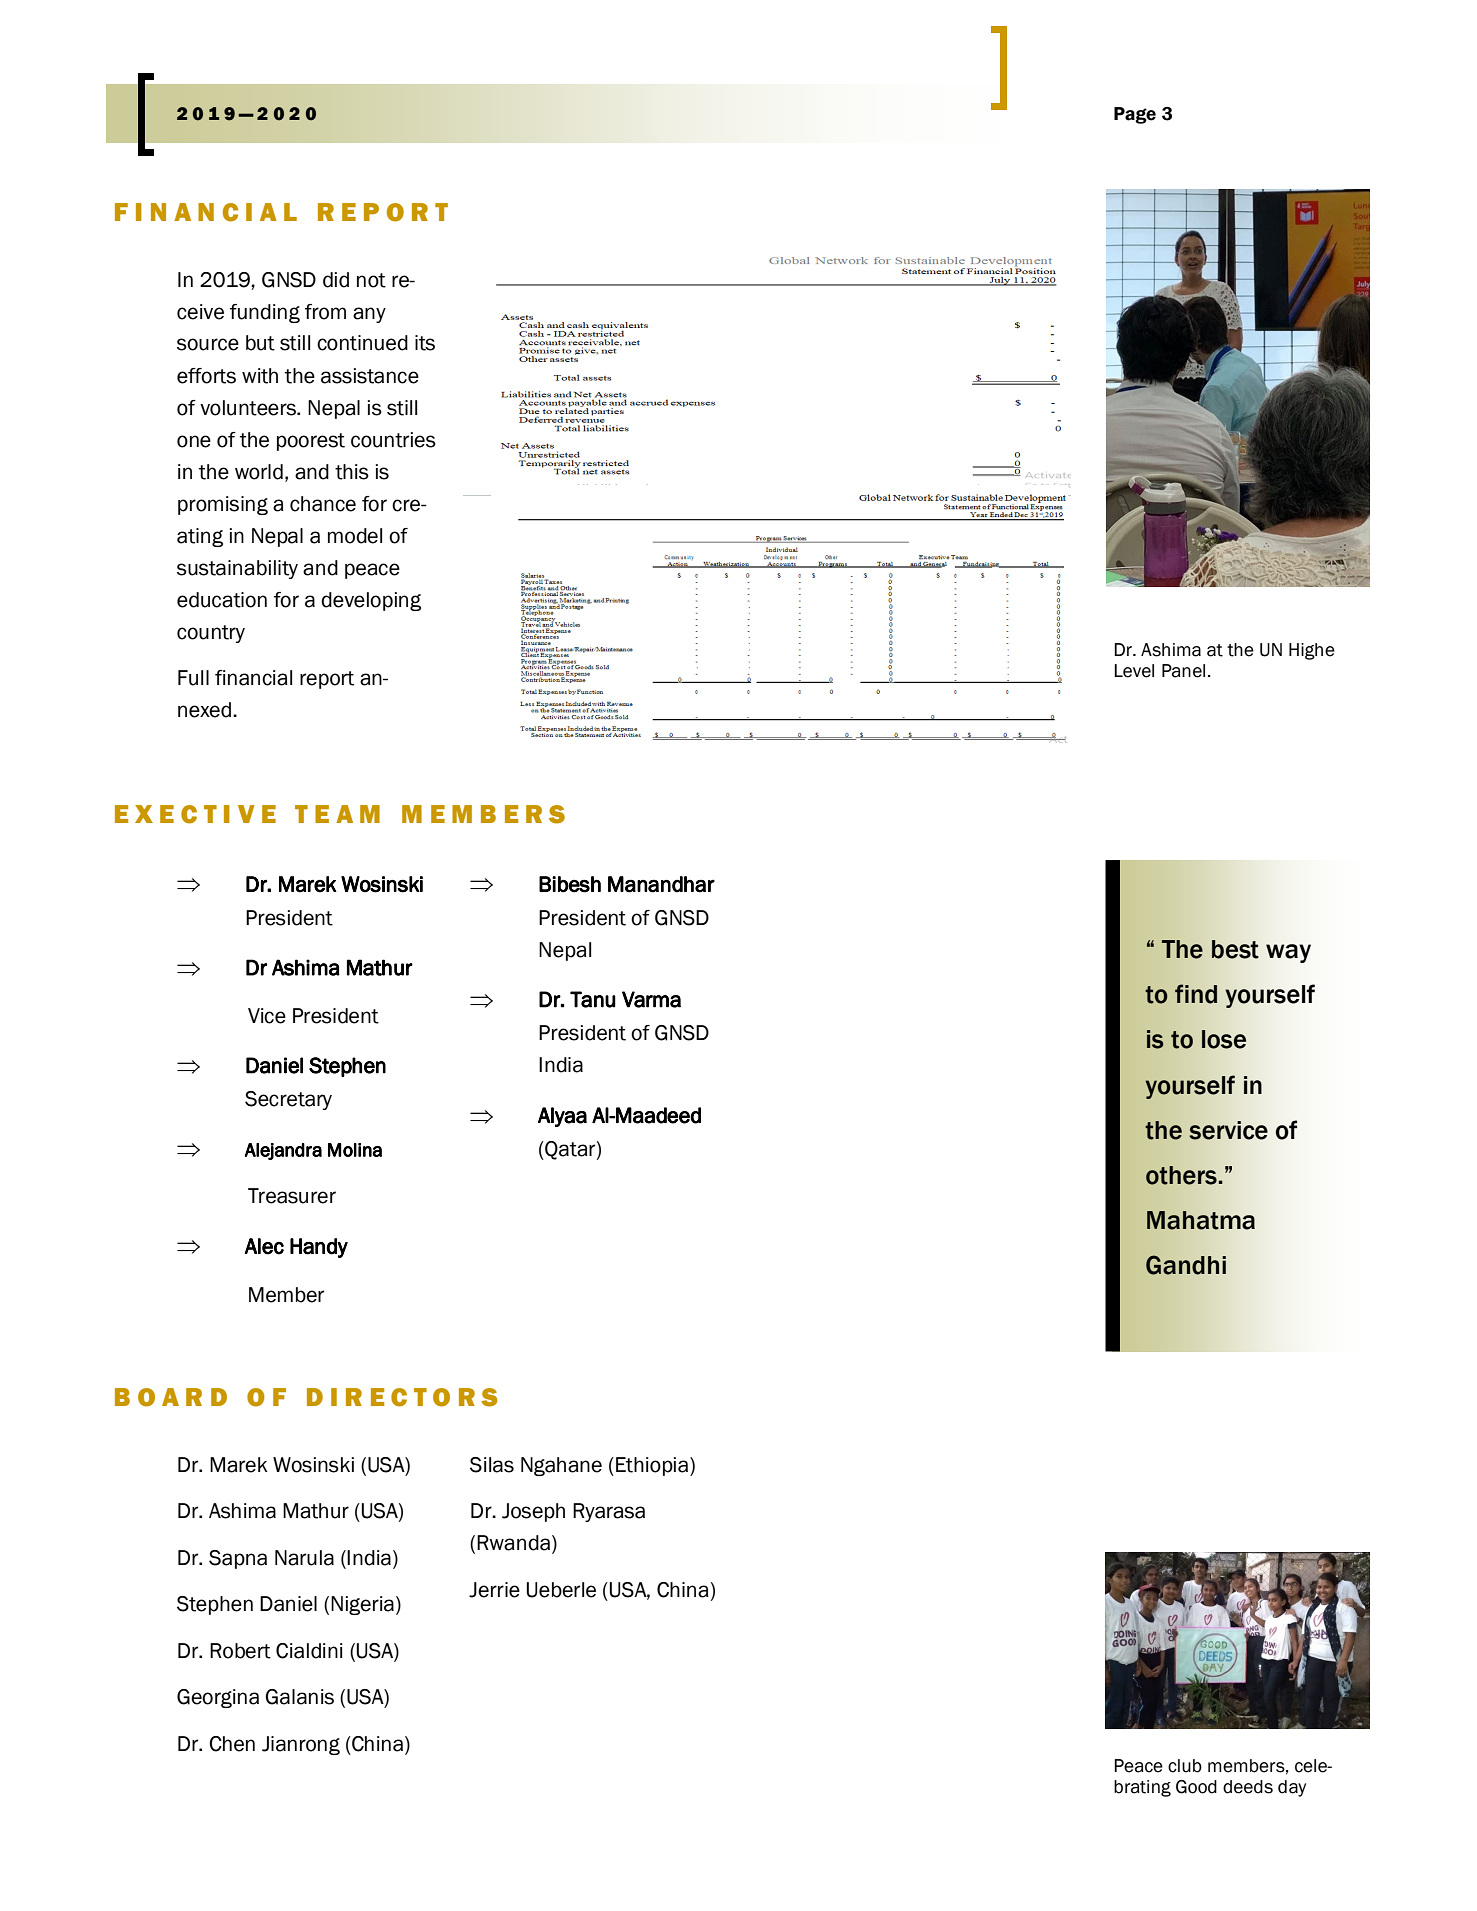 This page has width=1477, height=1911. I want to click on Page, so click(1135, 115).
